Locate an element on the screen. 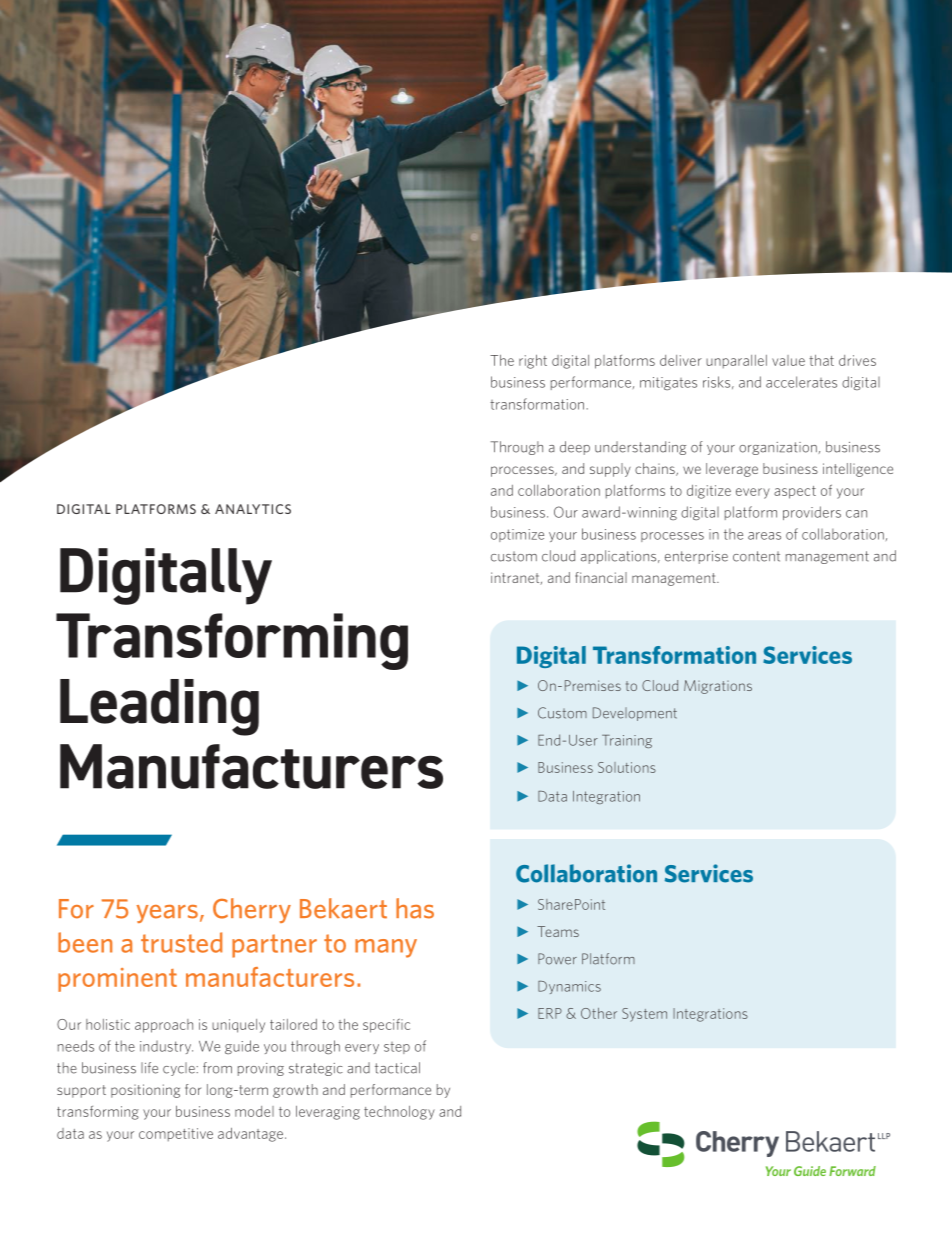  Leading is located at coordinates (159, 707).
